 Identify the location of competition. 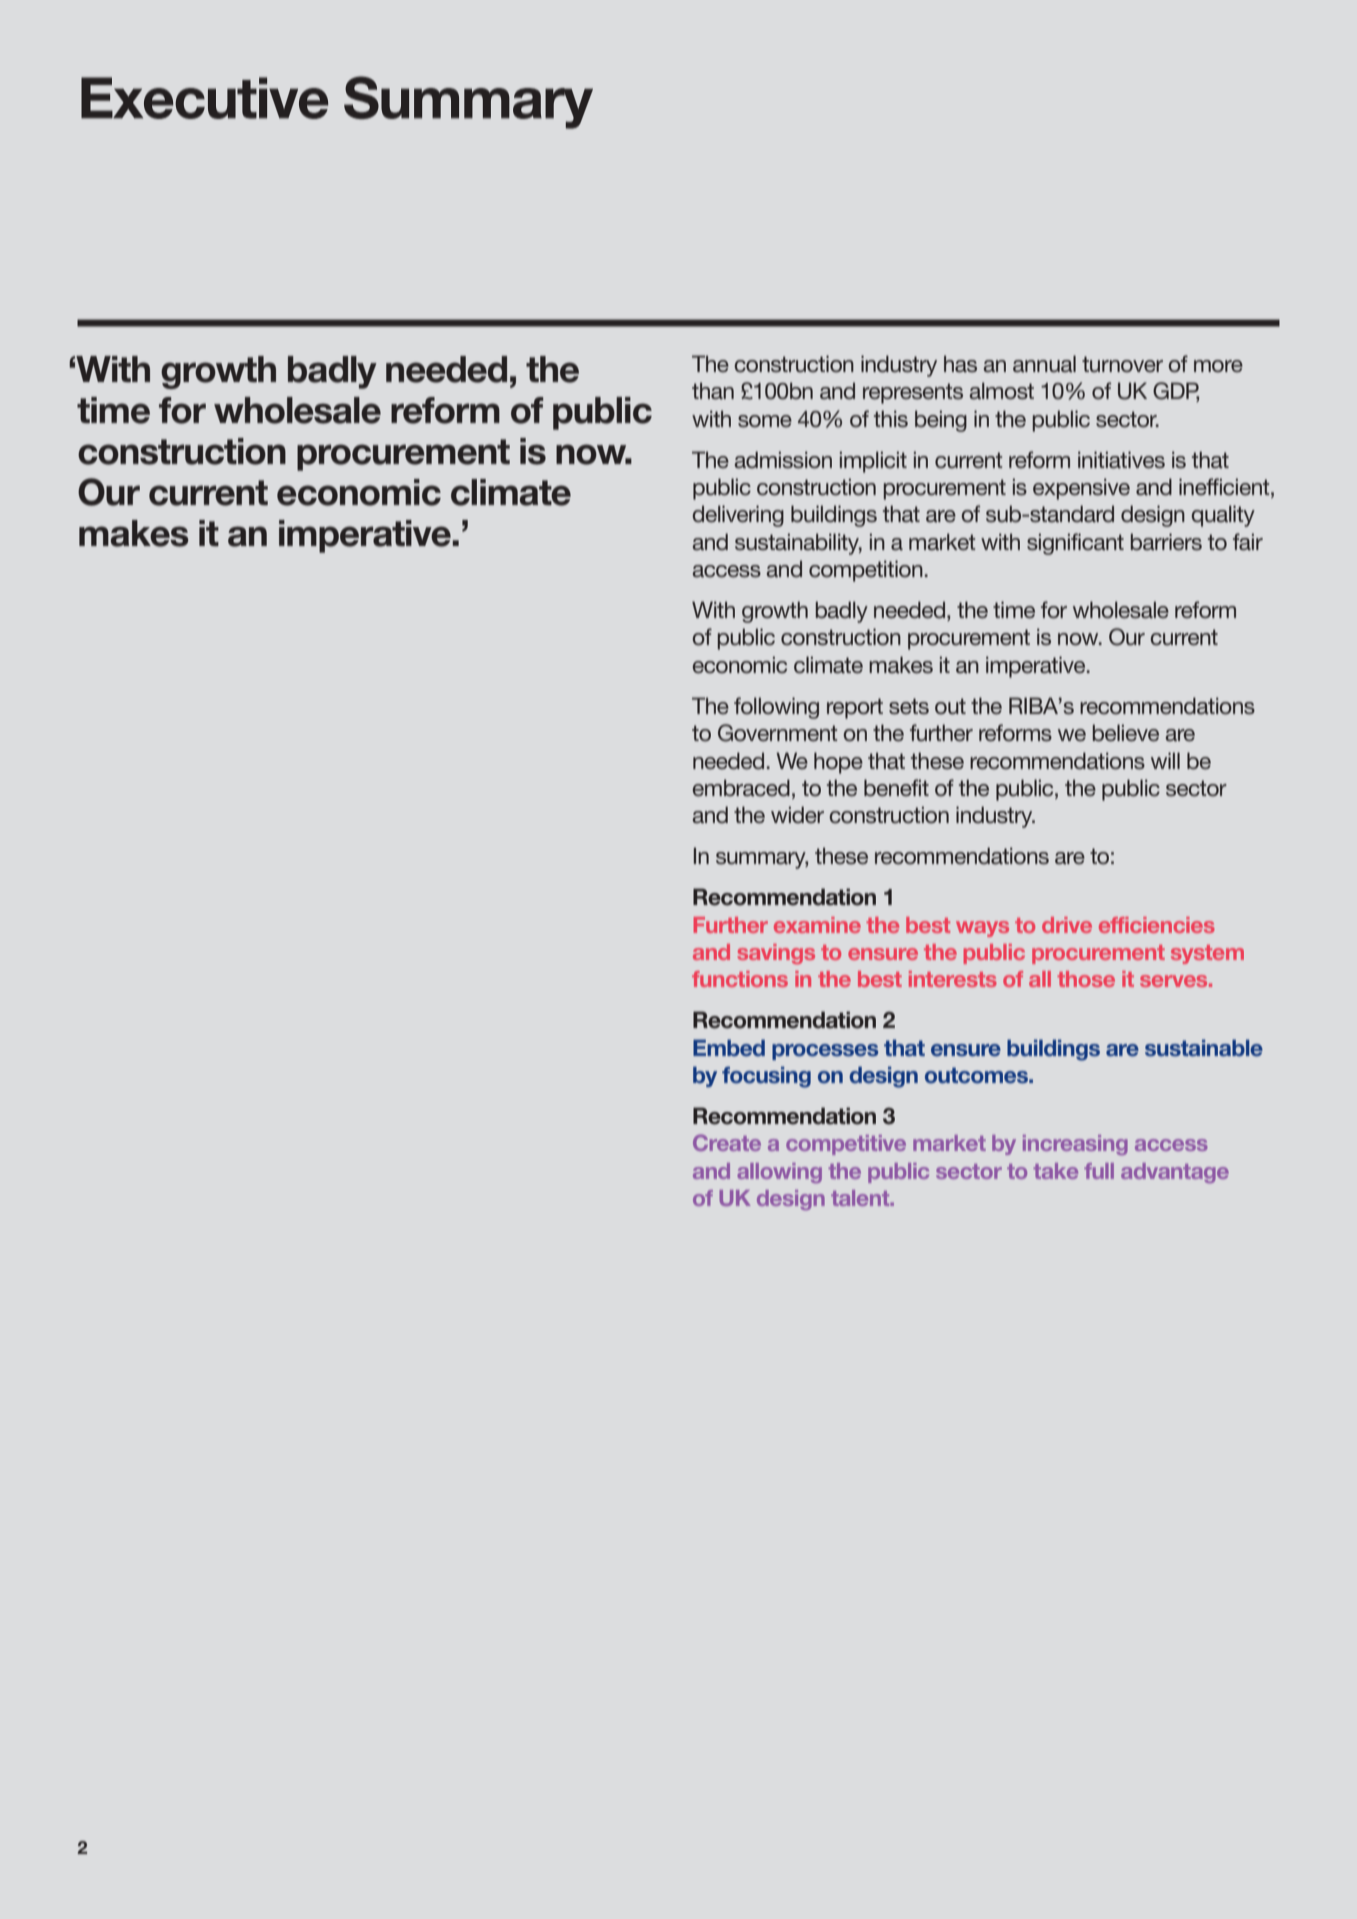
(866, 571).
